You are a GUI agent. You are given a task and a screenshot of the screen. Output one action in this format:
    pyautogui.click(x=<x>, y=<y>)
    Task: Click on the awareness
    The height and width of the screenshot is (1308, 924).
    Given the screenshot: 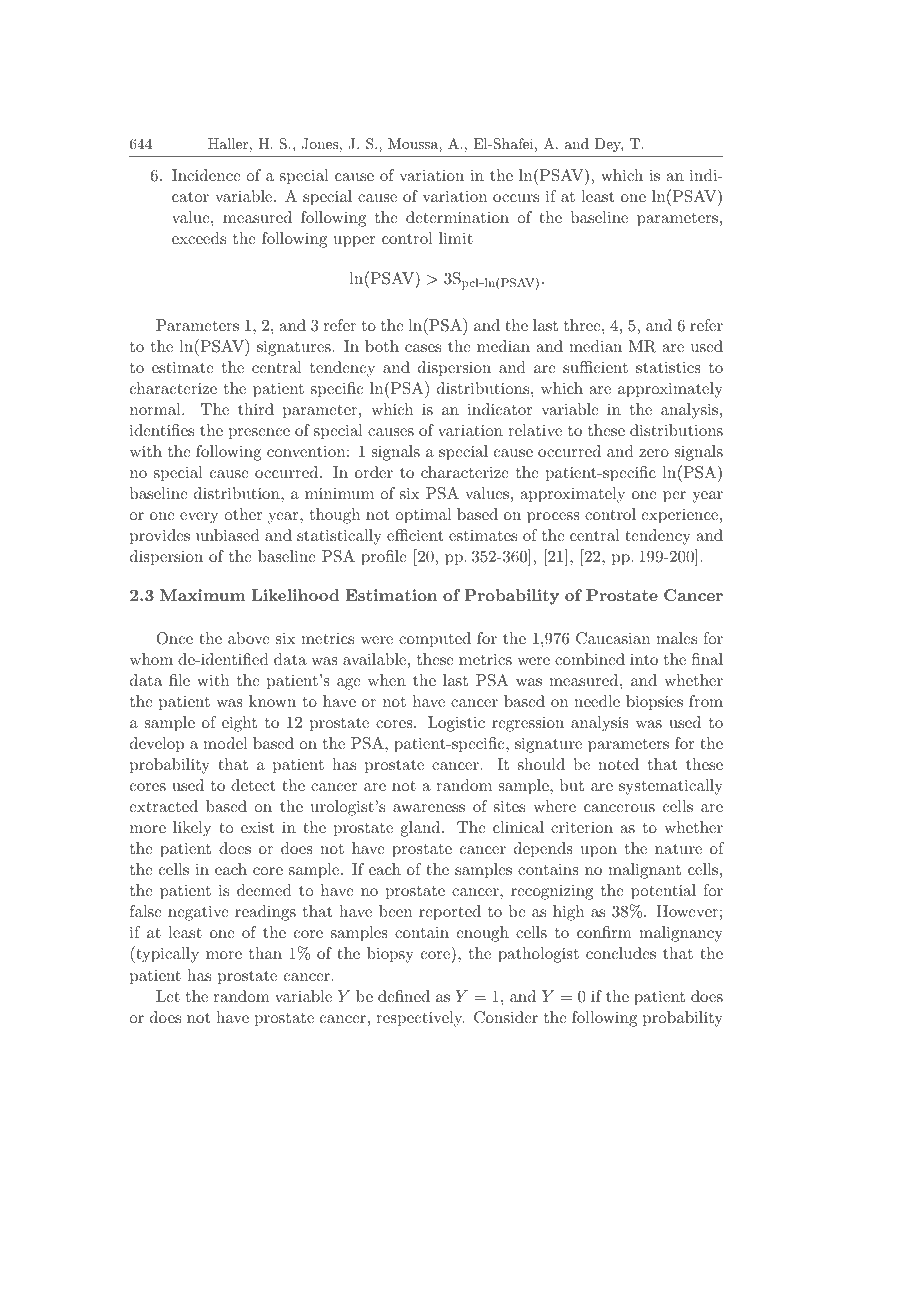 What is the action you would take?
    pyautogui.click(x=429, y=808)
